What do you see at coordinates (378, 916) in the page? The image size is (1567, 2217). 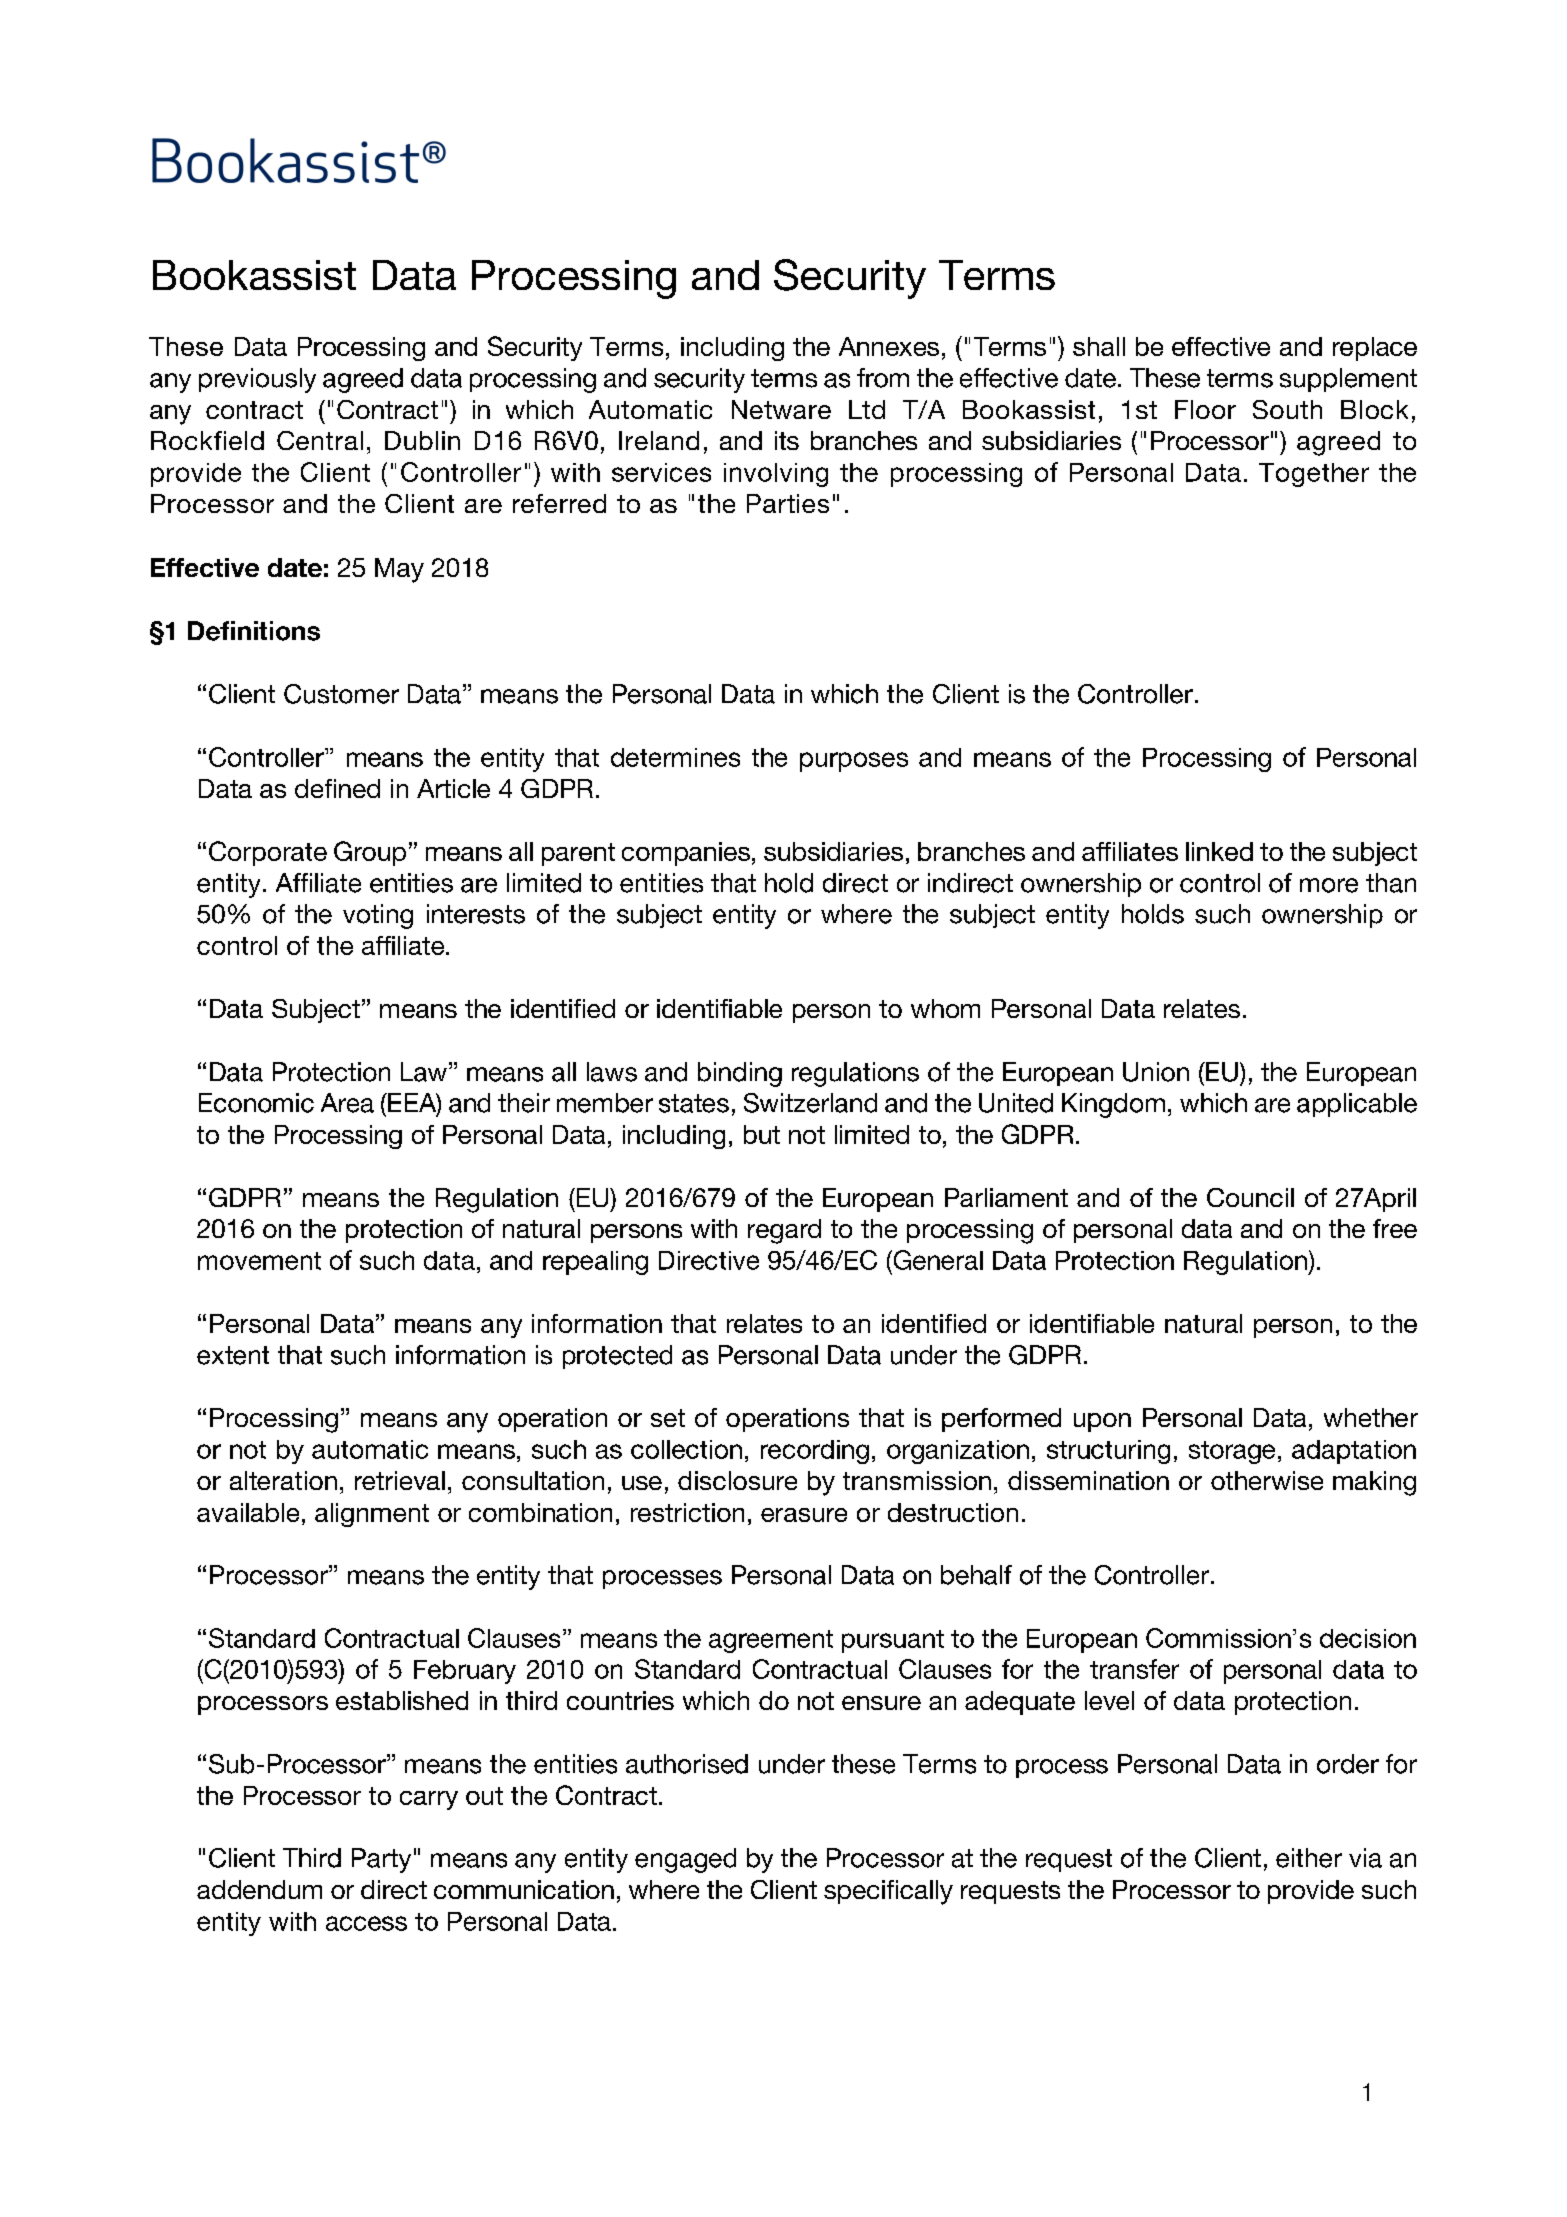 I see `voting` at bounding box center [378, 916].
